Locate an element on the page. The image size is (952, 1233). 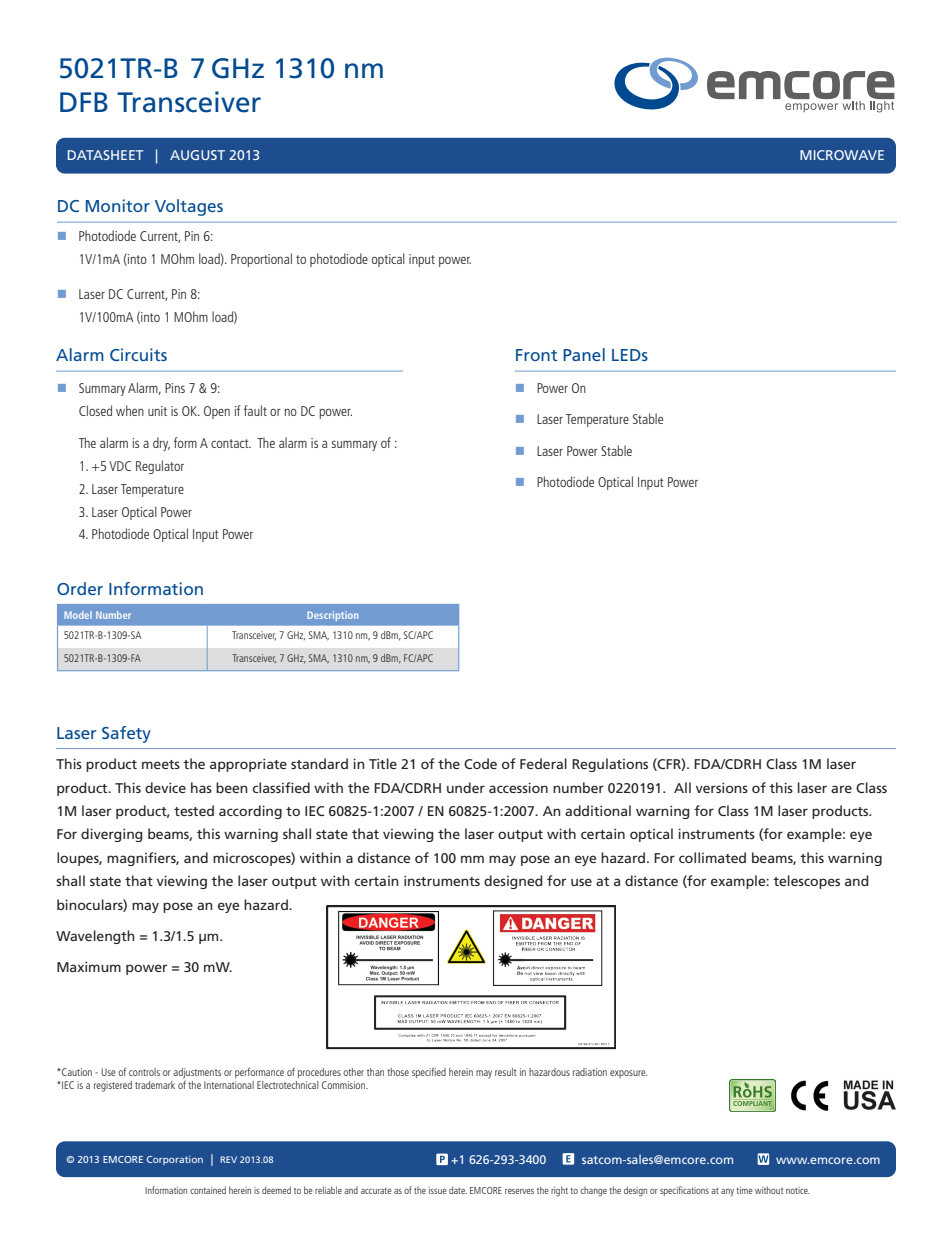
MICROWAVE is located at coordinates (842, 155).
